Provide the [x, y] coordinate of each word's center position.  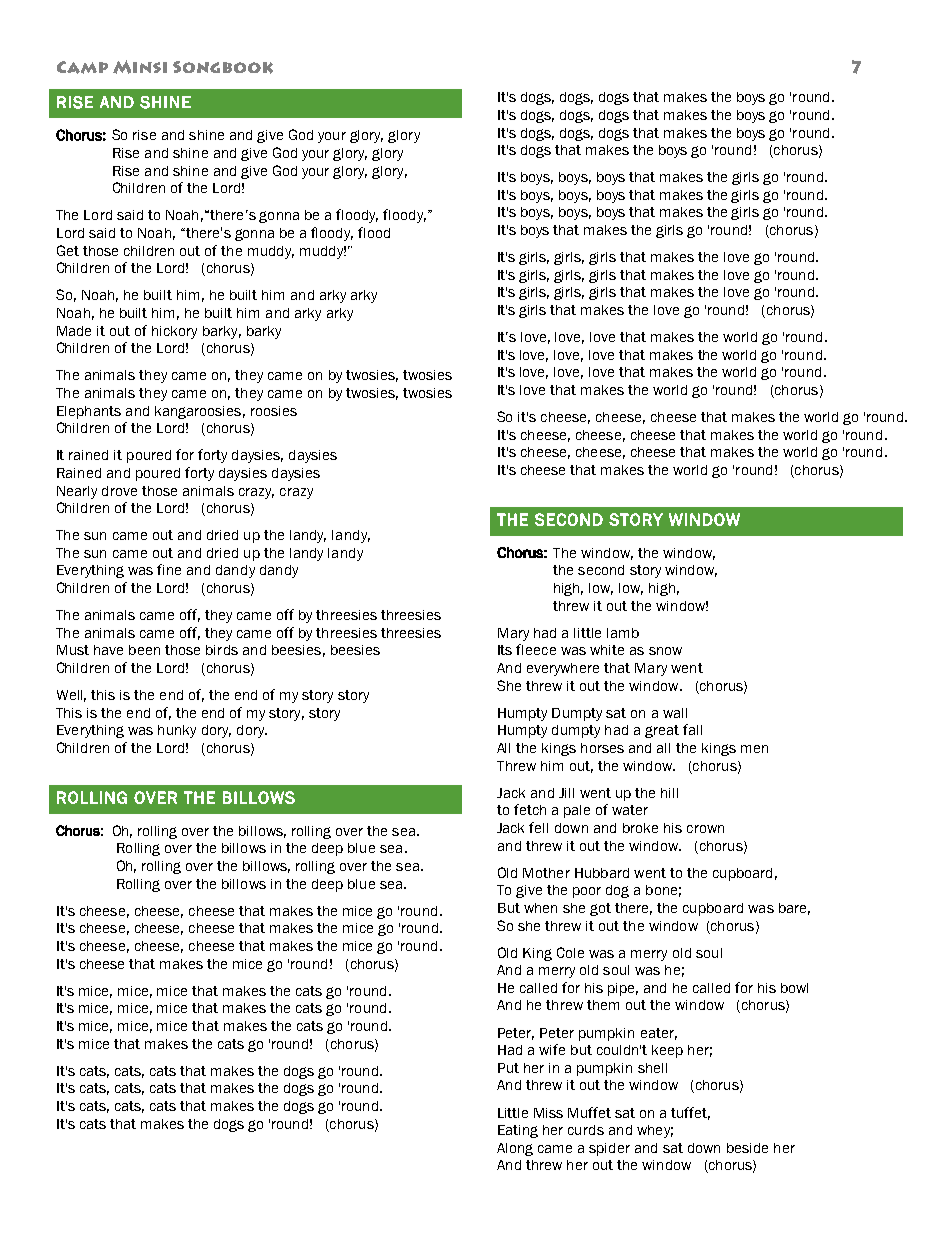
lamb [623, 633]
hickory [174, 332]
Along [515, 1149]
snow [665, 651]
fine [169, 569]
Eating [518, 1131]
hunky [177, 731]
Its [505, 650]
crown [705, 829]
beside [747, 1148]
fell [538, 827]
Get [68, 250]
